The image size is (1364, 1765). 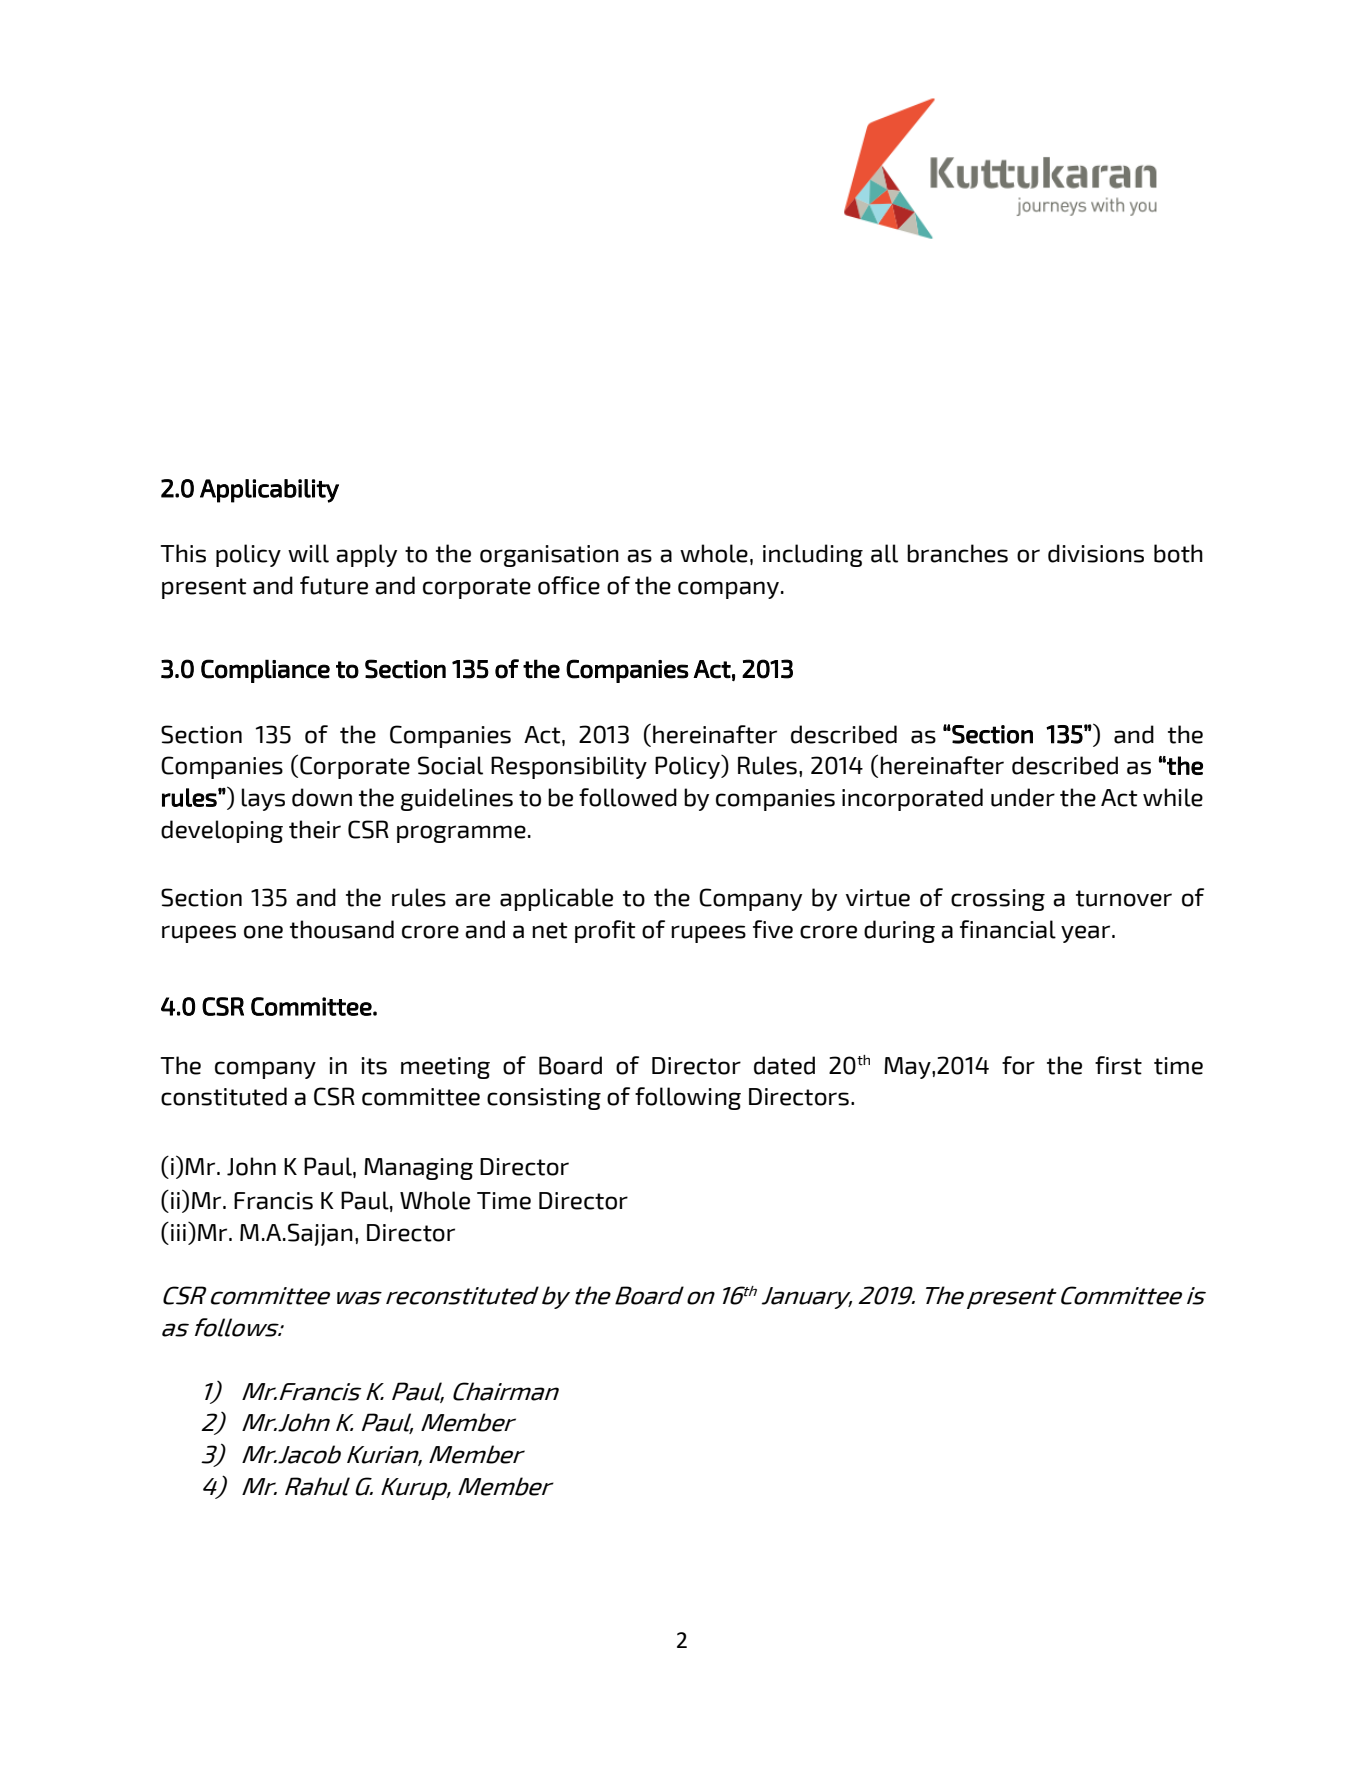 I want to click on Applicability, so click(x=269, y=491).
